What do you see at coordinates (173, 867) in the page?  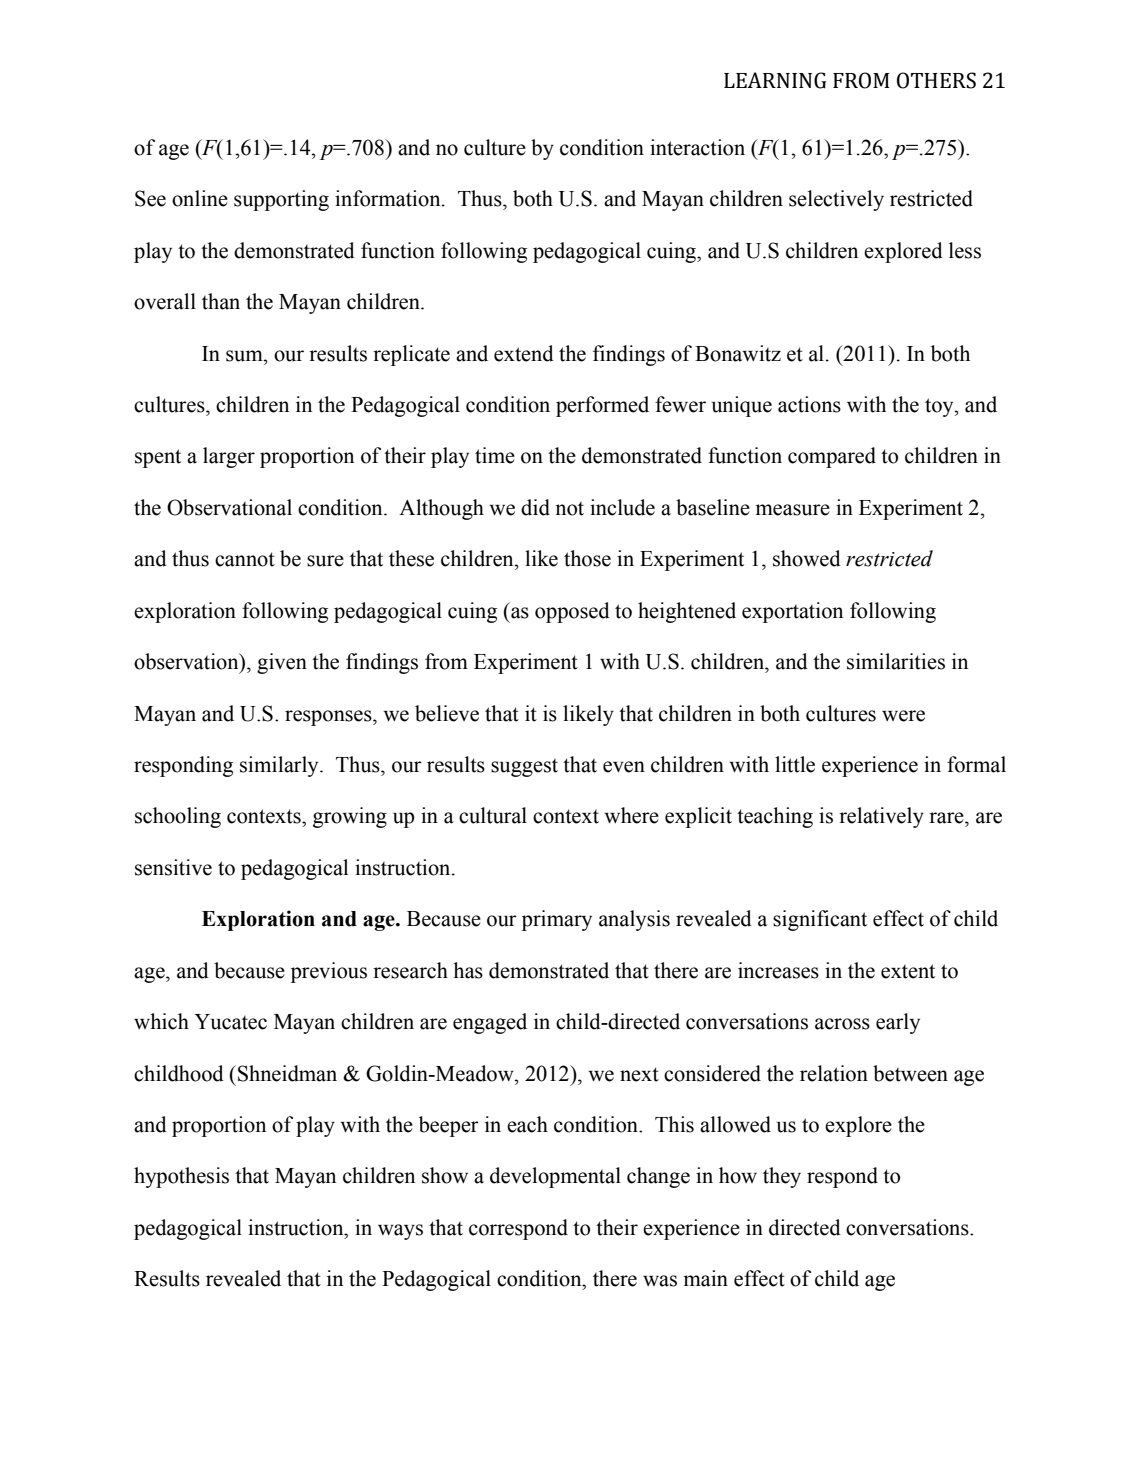 I see `sensitive` at bounding box center [173, 867].
